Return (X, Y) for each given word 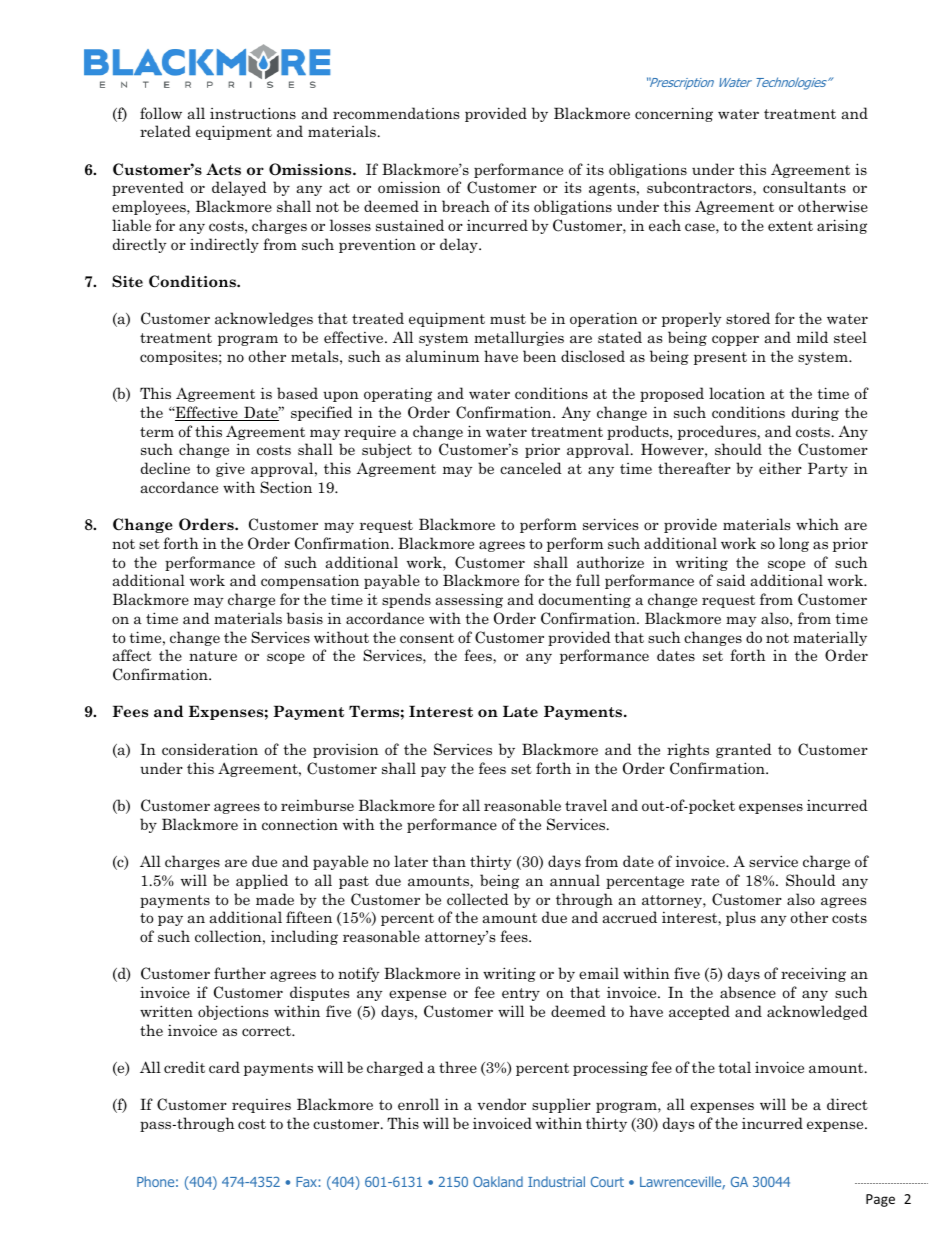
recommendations (396, 113)
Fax (307, 1182)
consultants (804, 187)
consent (427, 638)
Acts (223, 169)
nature (213, 656)
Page (880, 1200)
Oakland (498, 1181)
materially (830, 638)
